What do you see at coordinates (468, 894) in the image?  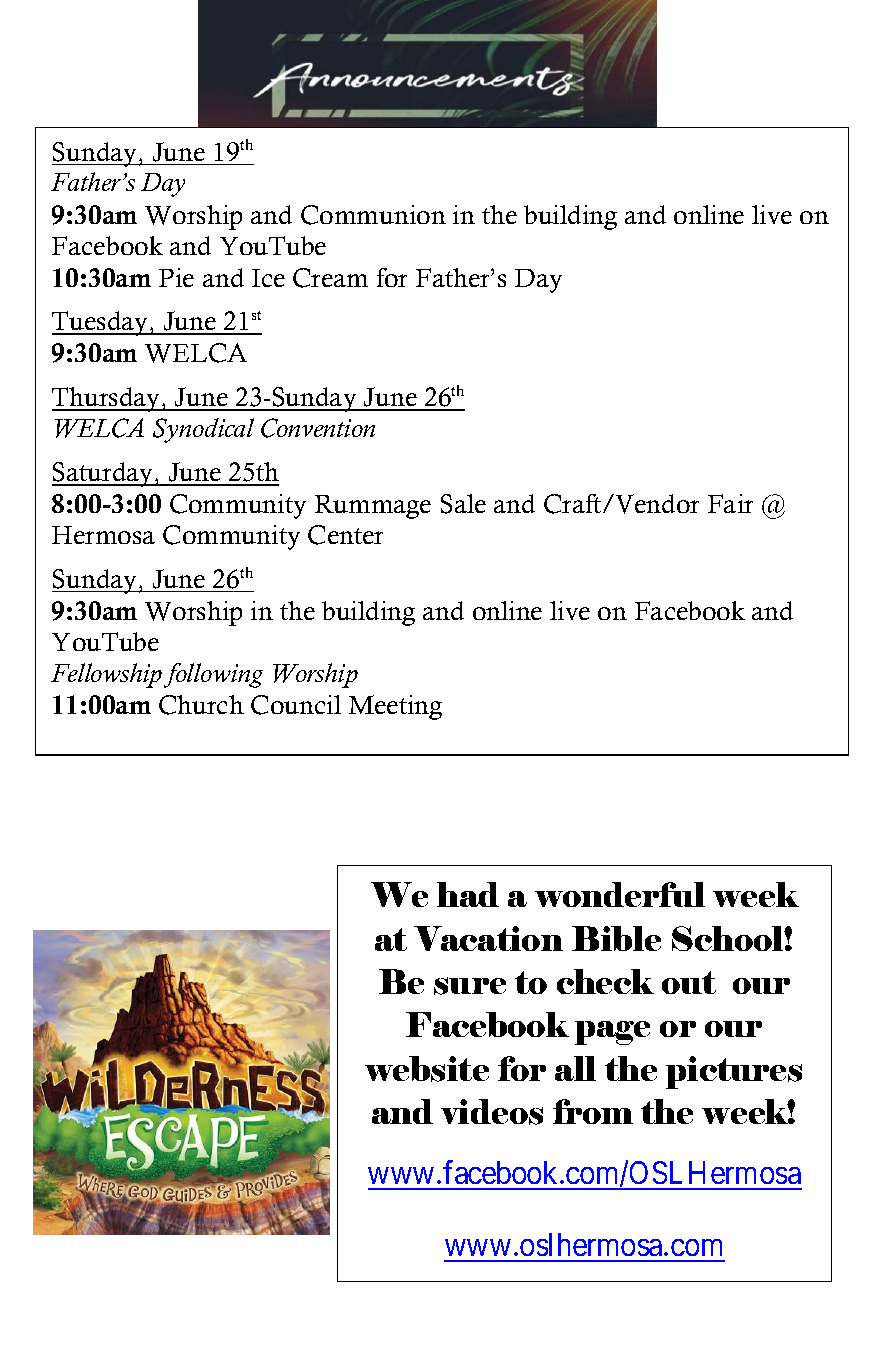 I see `had` at bounding box center [468, 894].
